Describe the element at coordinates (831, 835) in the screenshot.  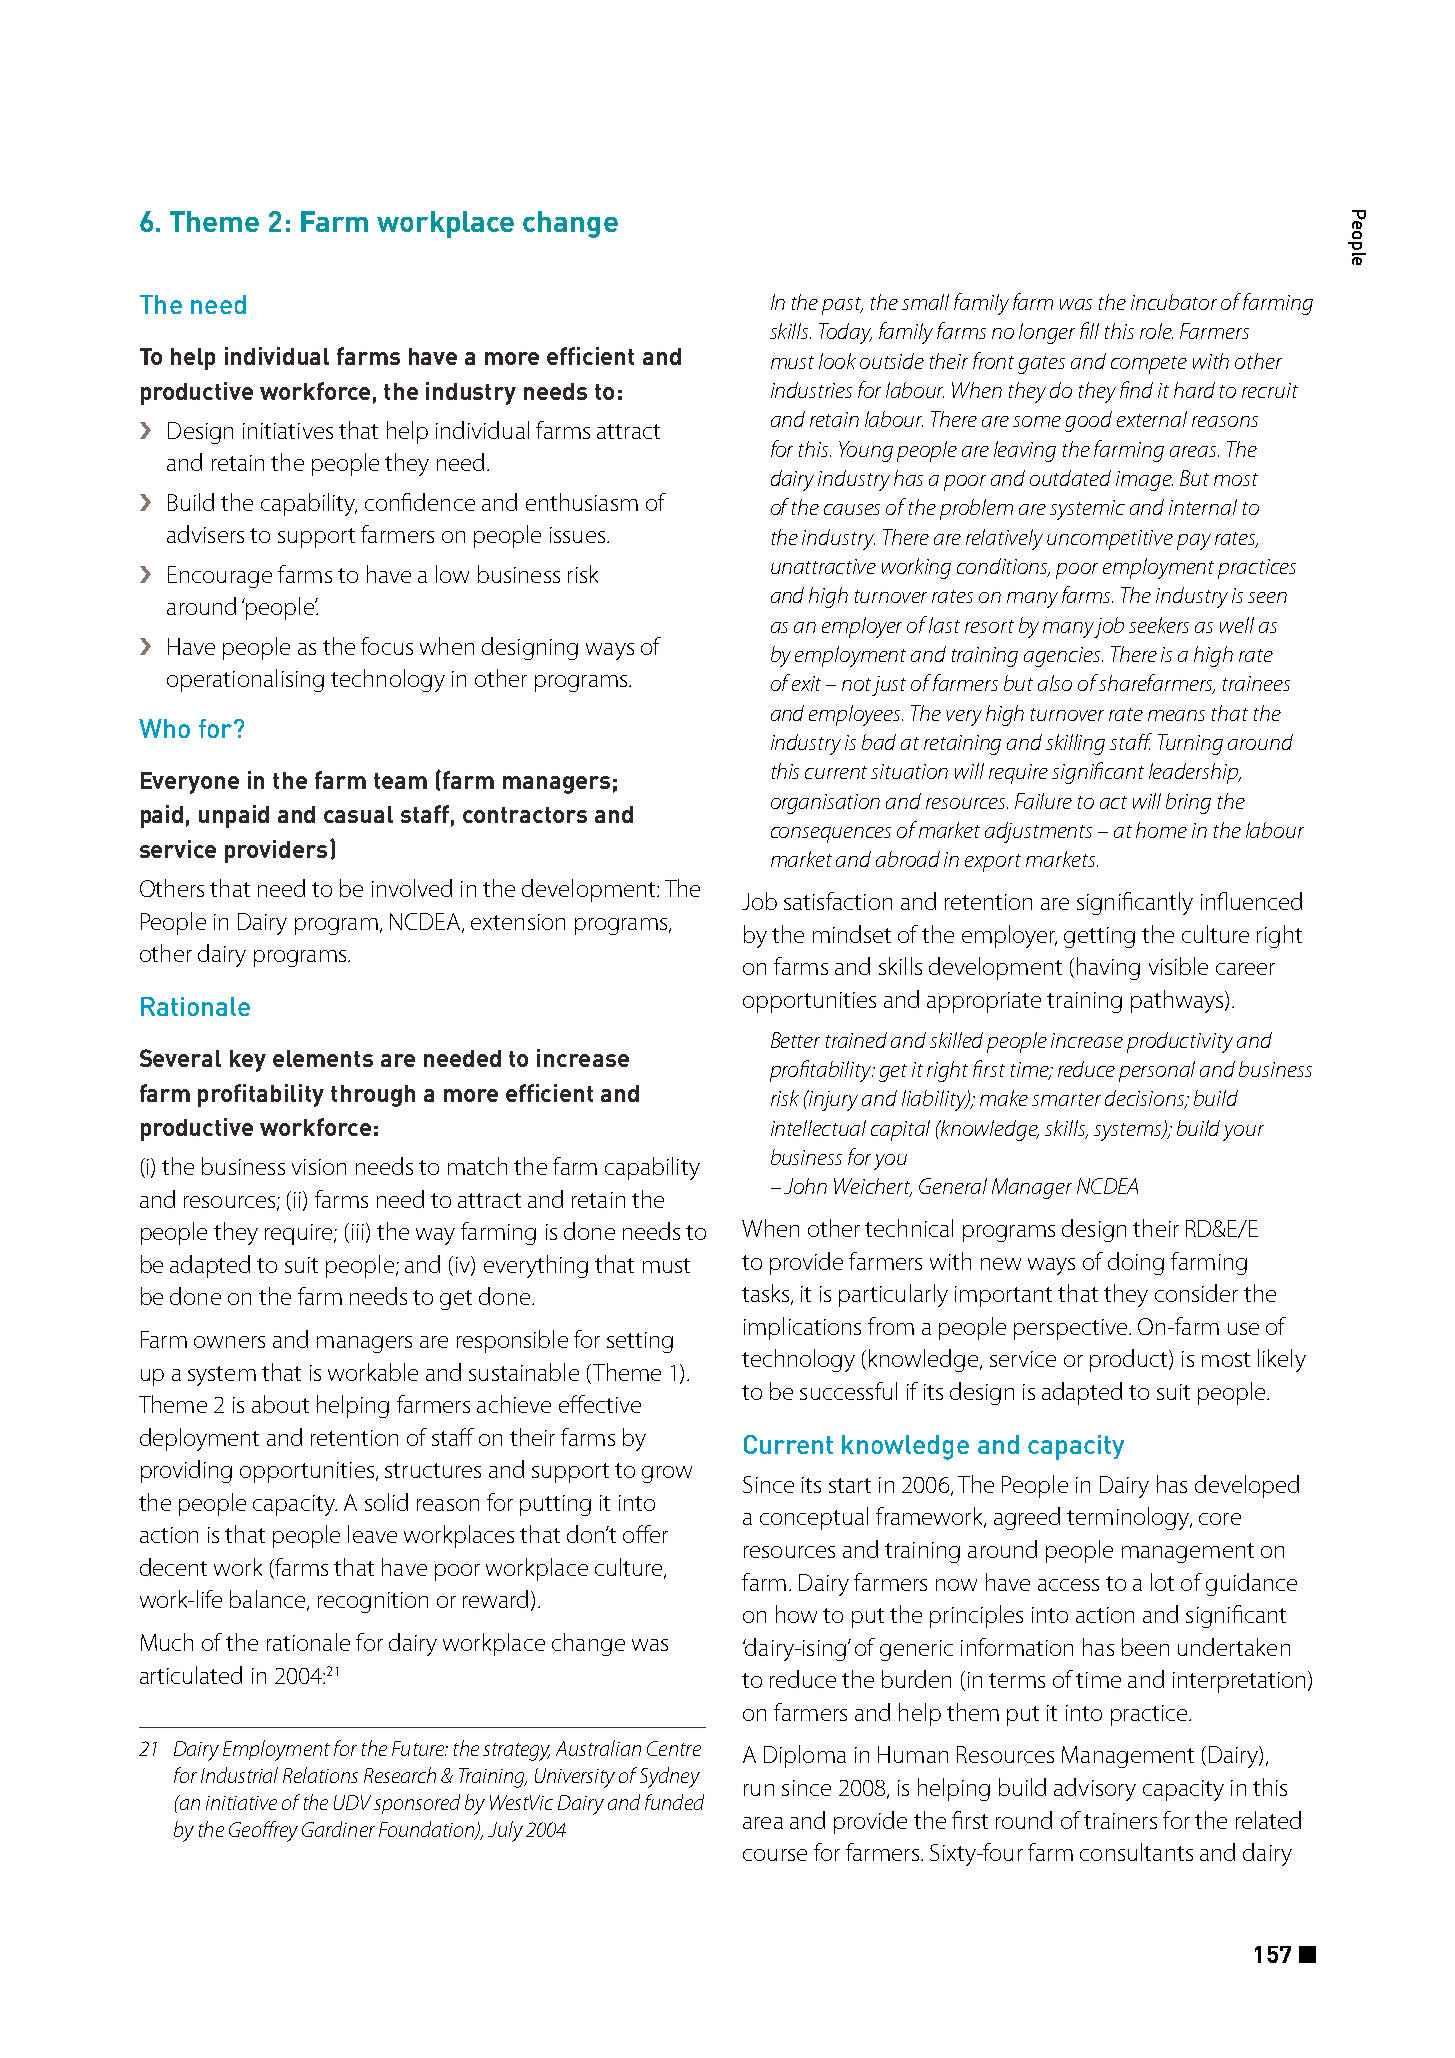
I see `consequences` at that location.
